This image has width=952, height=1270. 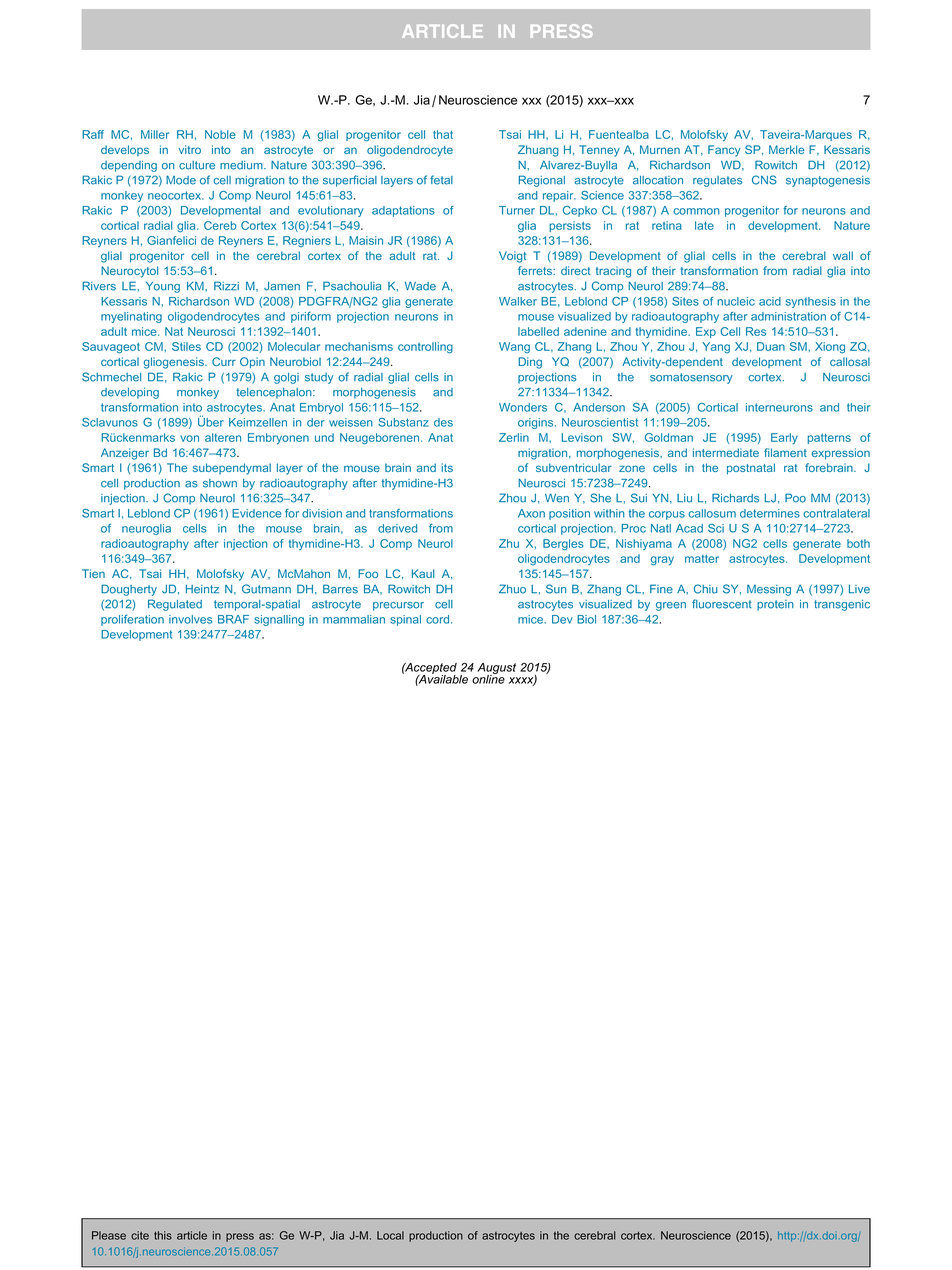 I want to click on Local, so click(x=390, y=1235).
